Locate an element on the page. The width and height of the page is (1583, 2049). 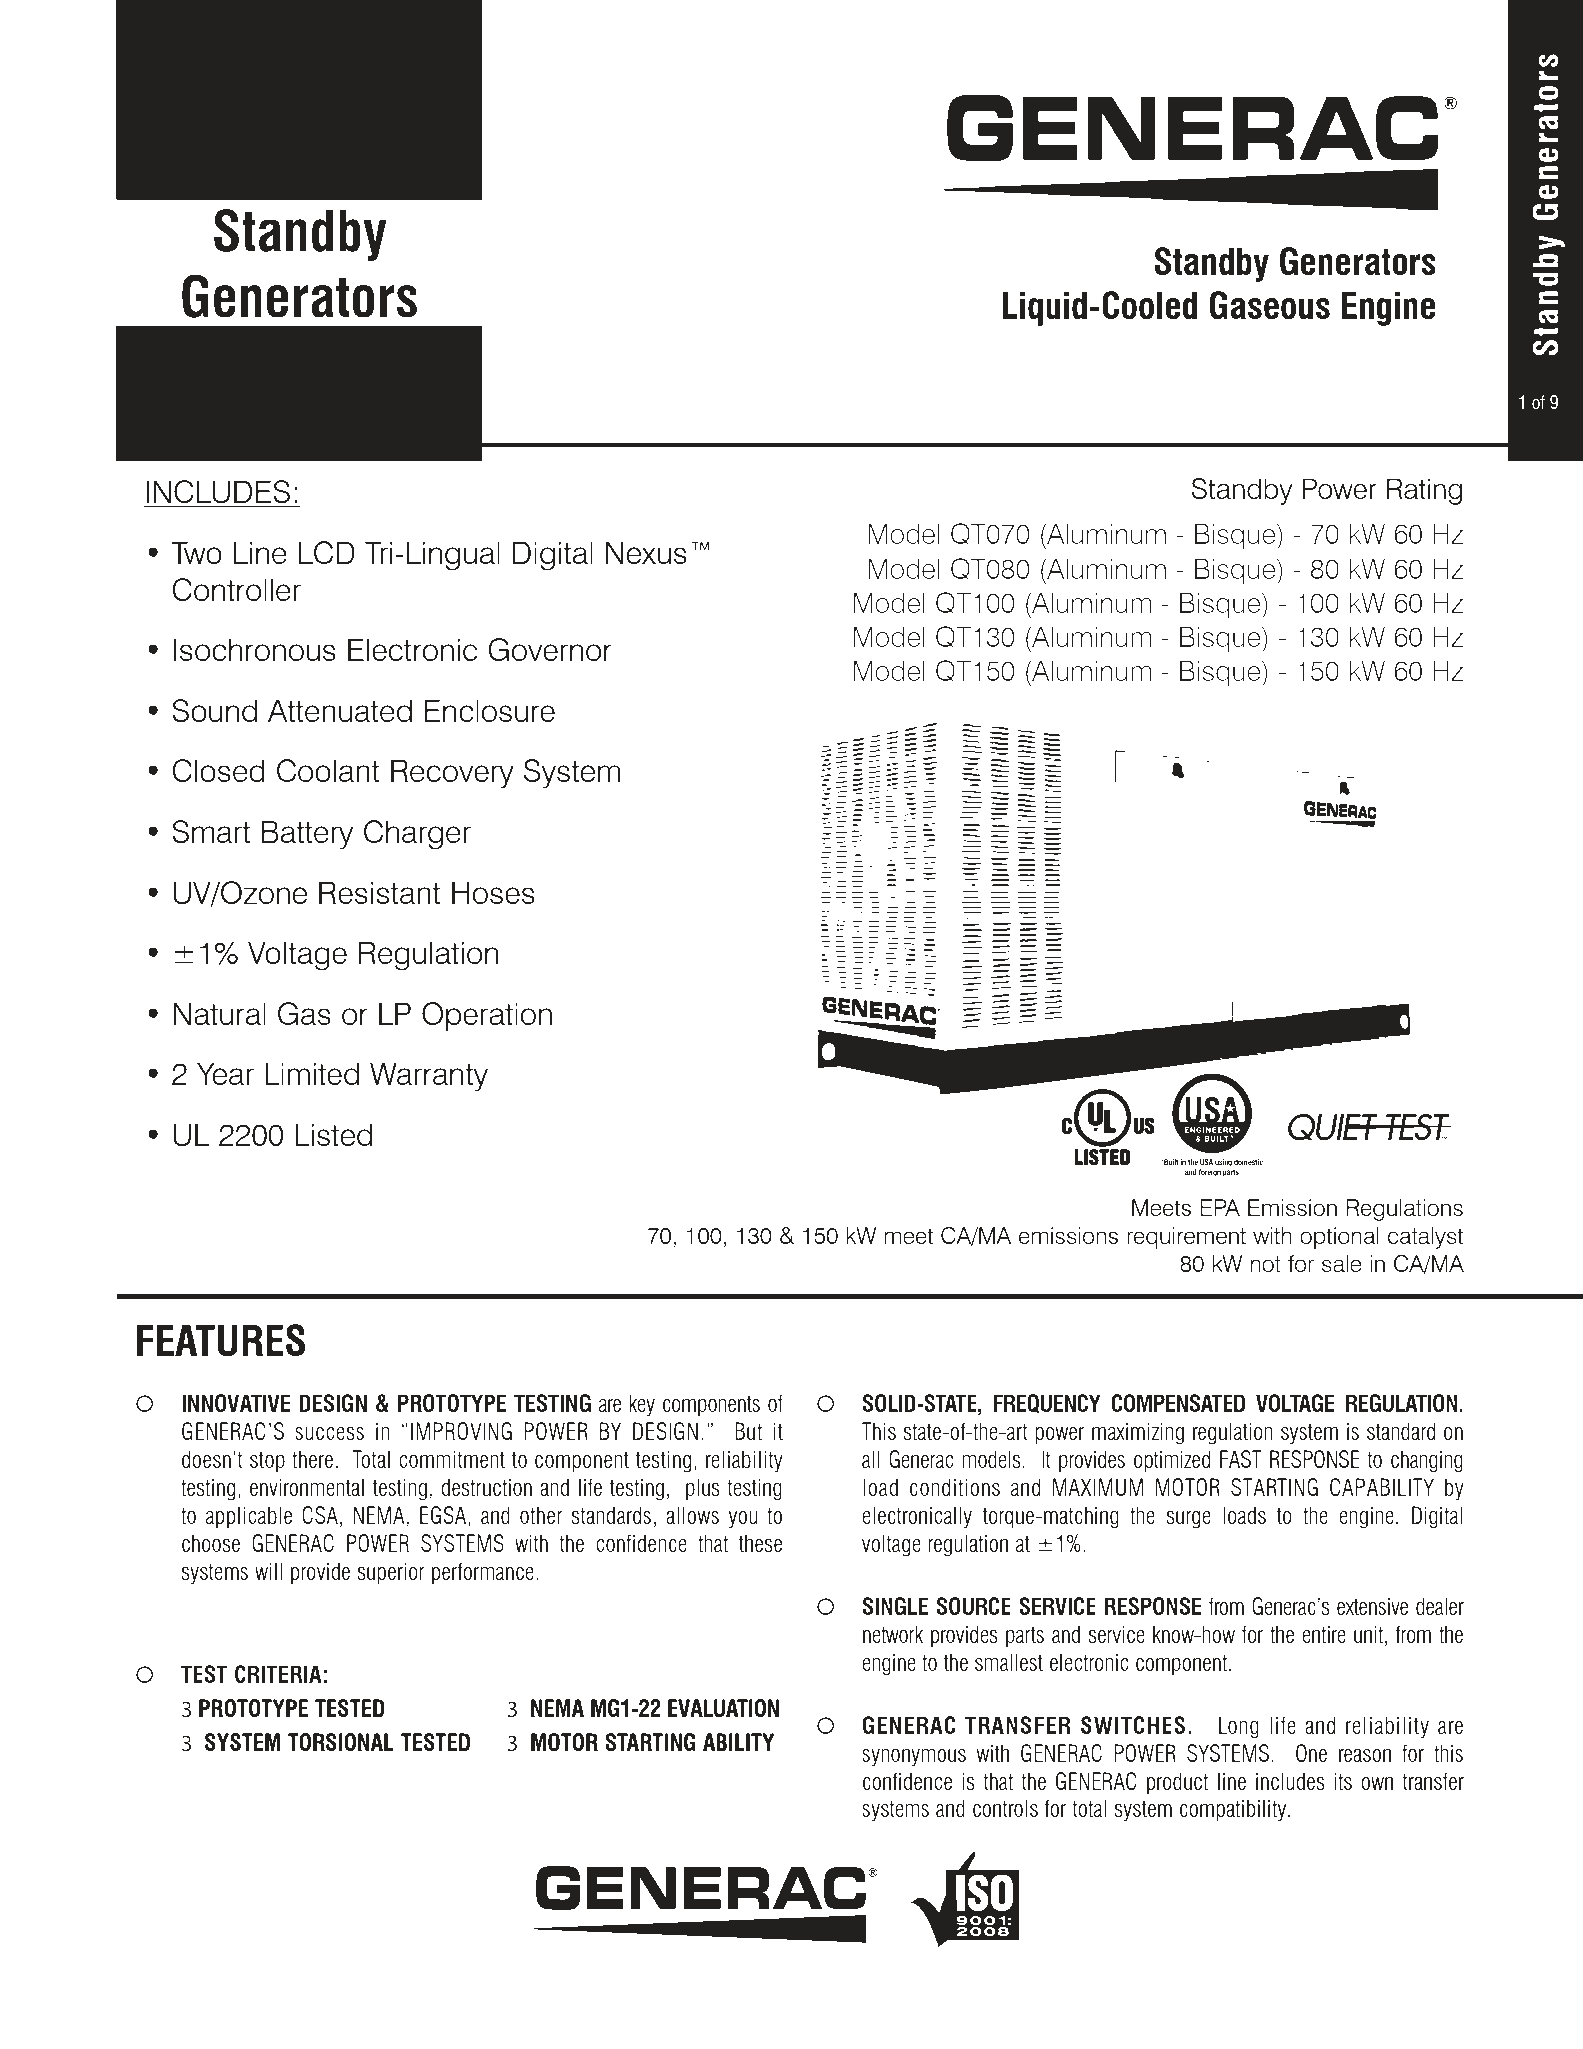
TORSIONAL is located at coordinates (340, 1742).
